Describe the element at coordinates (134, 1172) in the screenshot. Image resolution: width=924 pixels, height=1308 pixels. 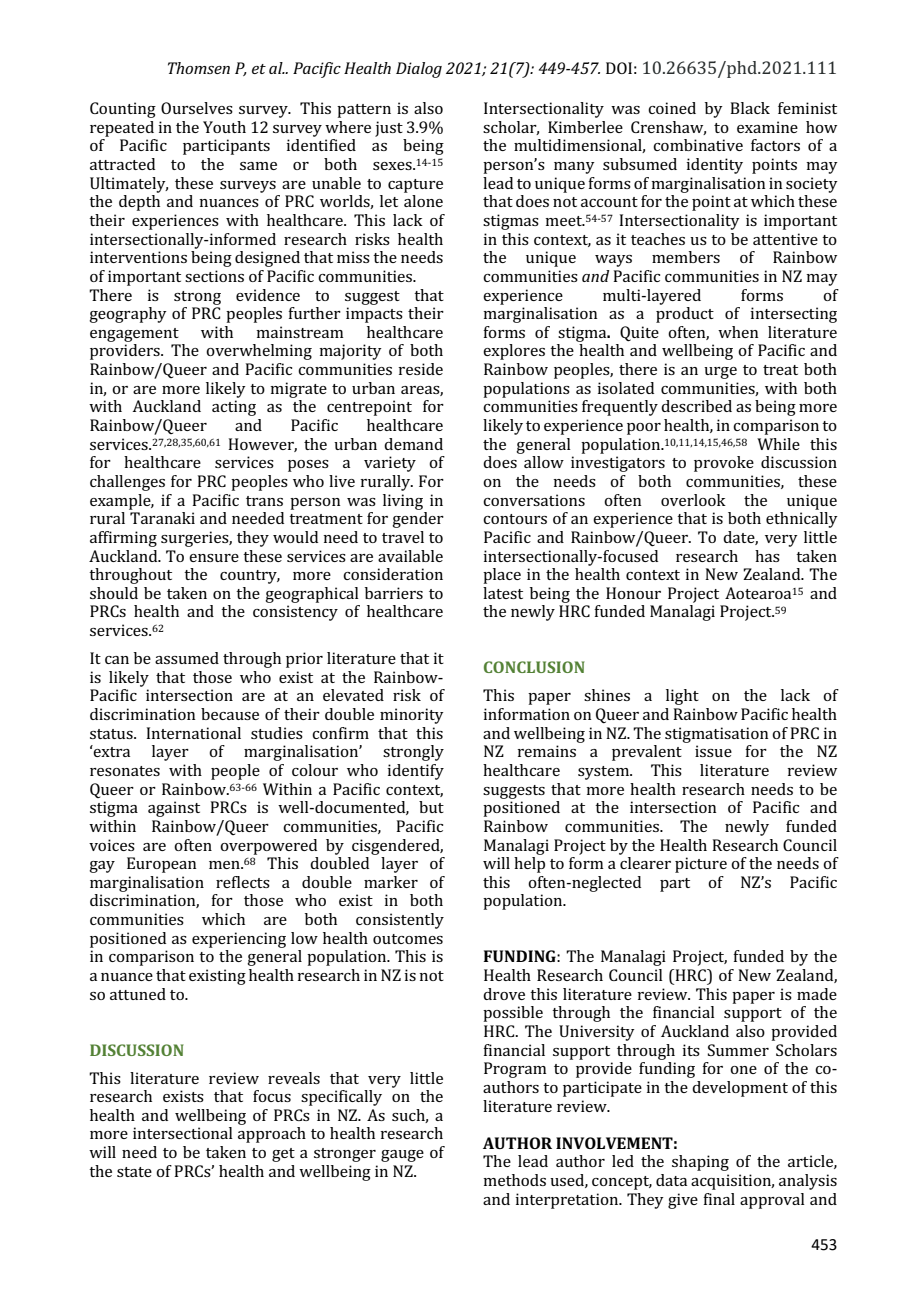
I see `state` at that location.
